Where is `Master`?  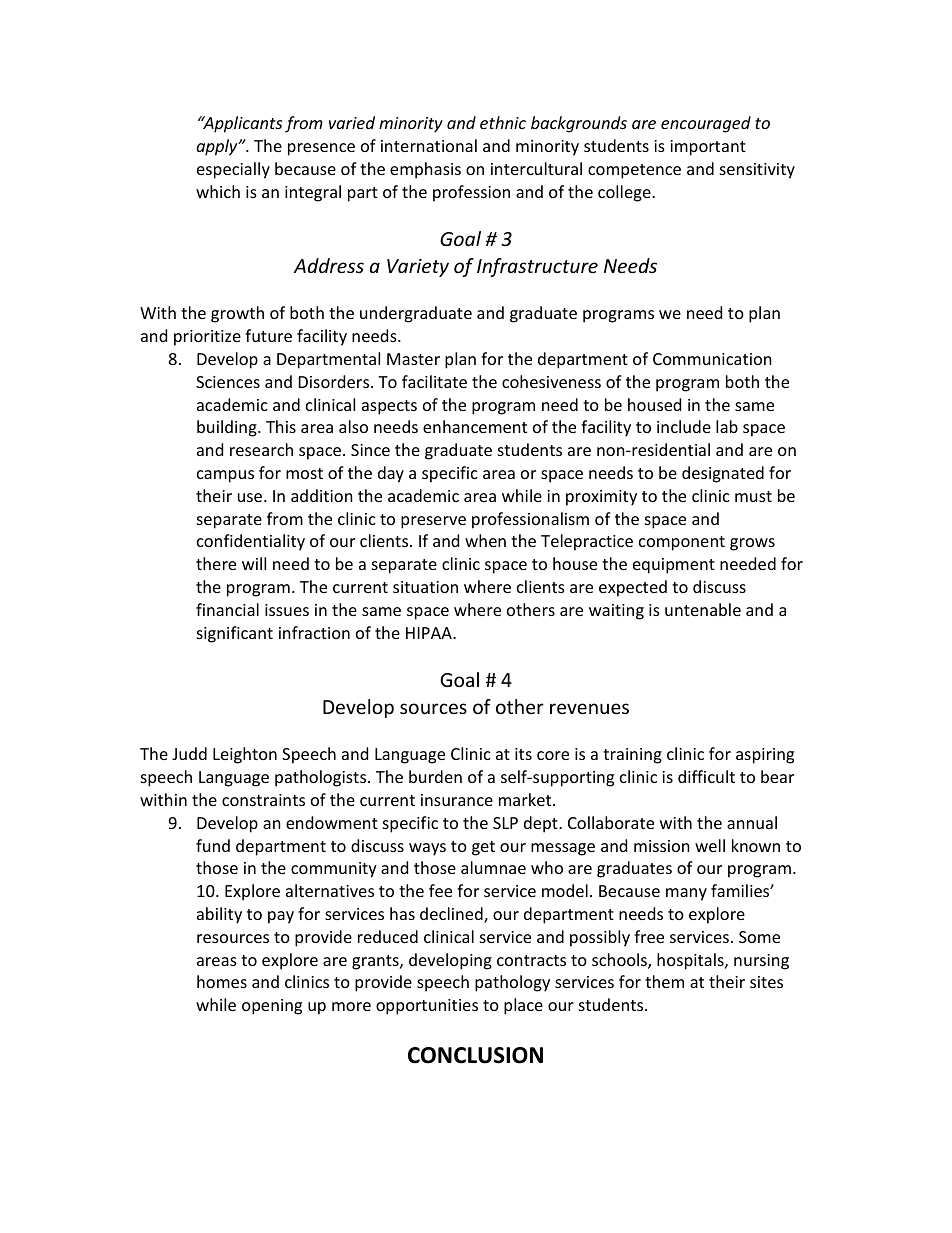
Master is located at coordinates (413, 359).
